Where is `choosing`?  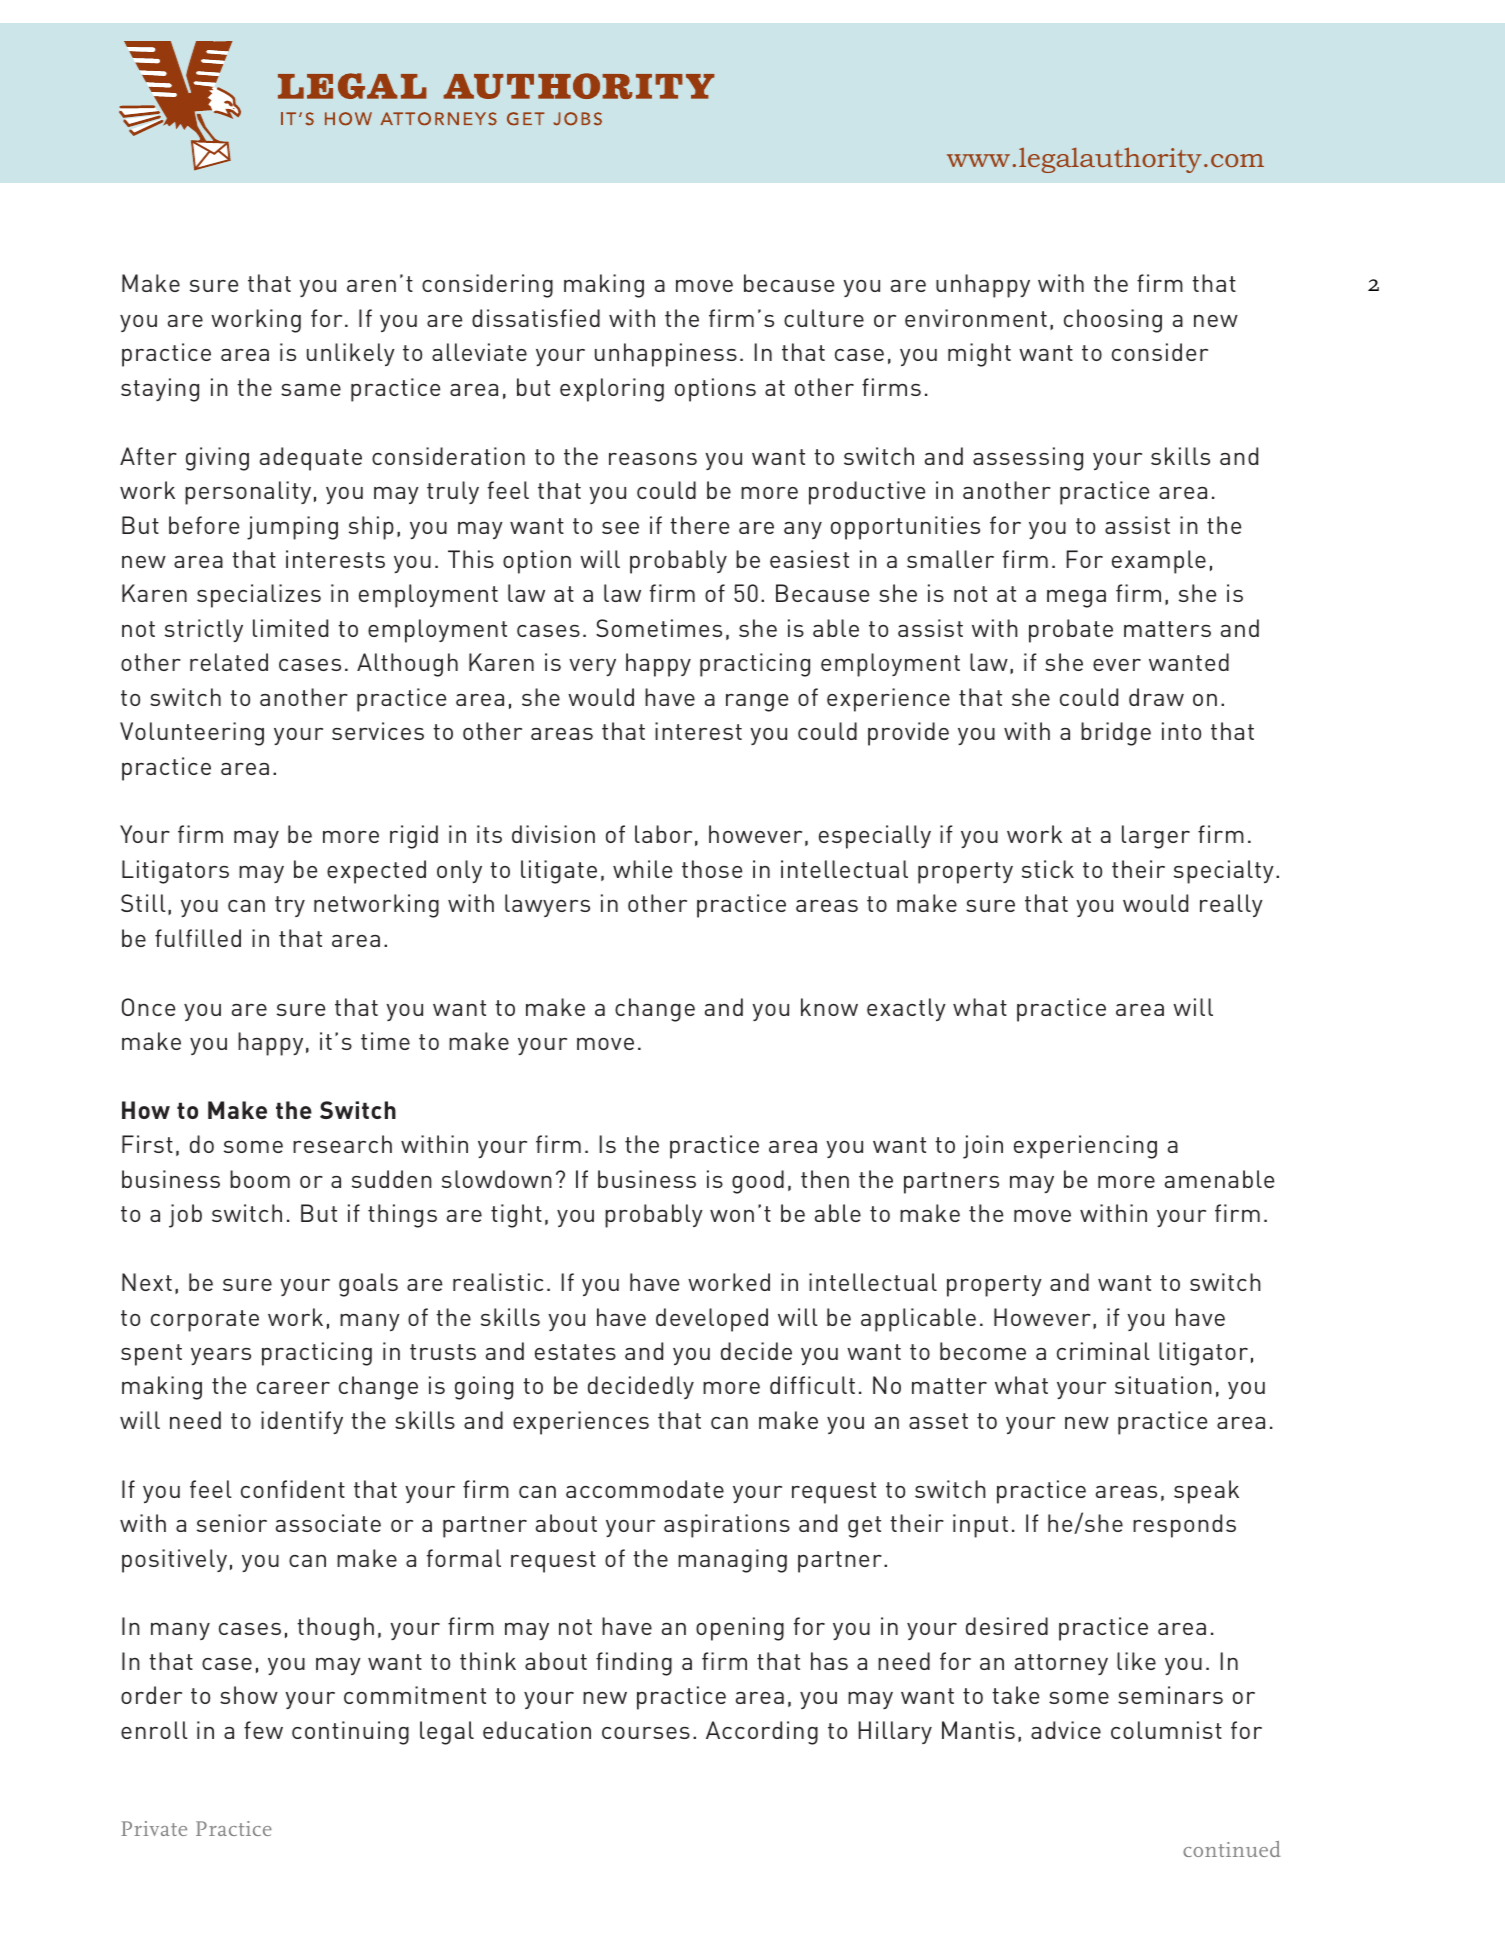 choosing is located at coordinates (1113, 321).
